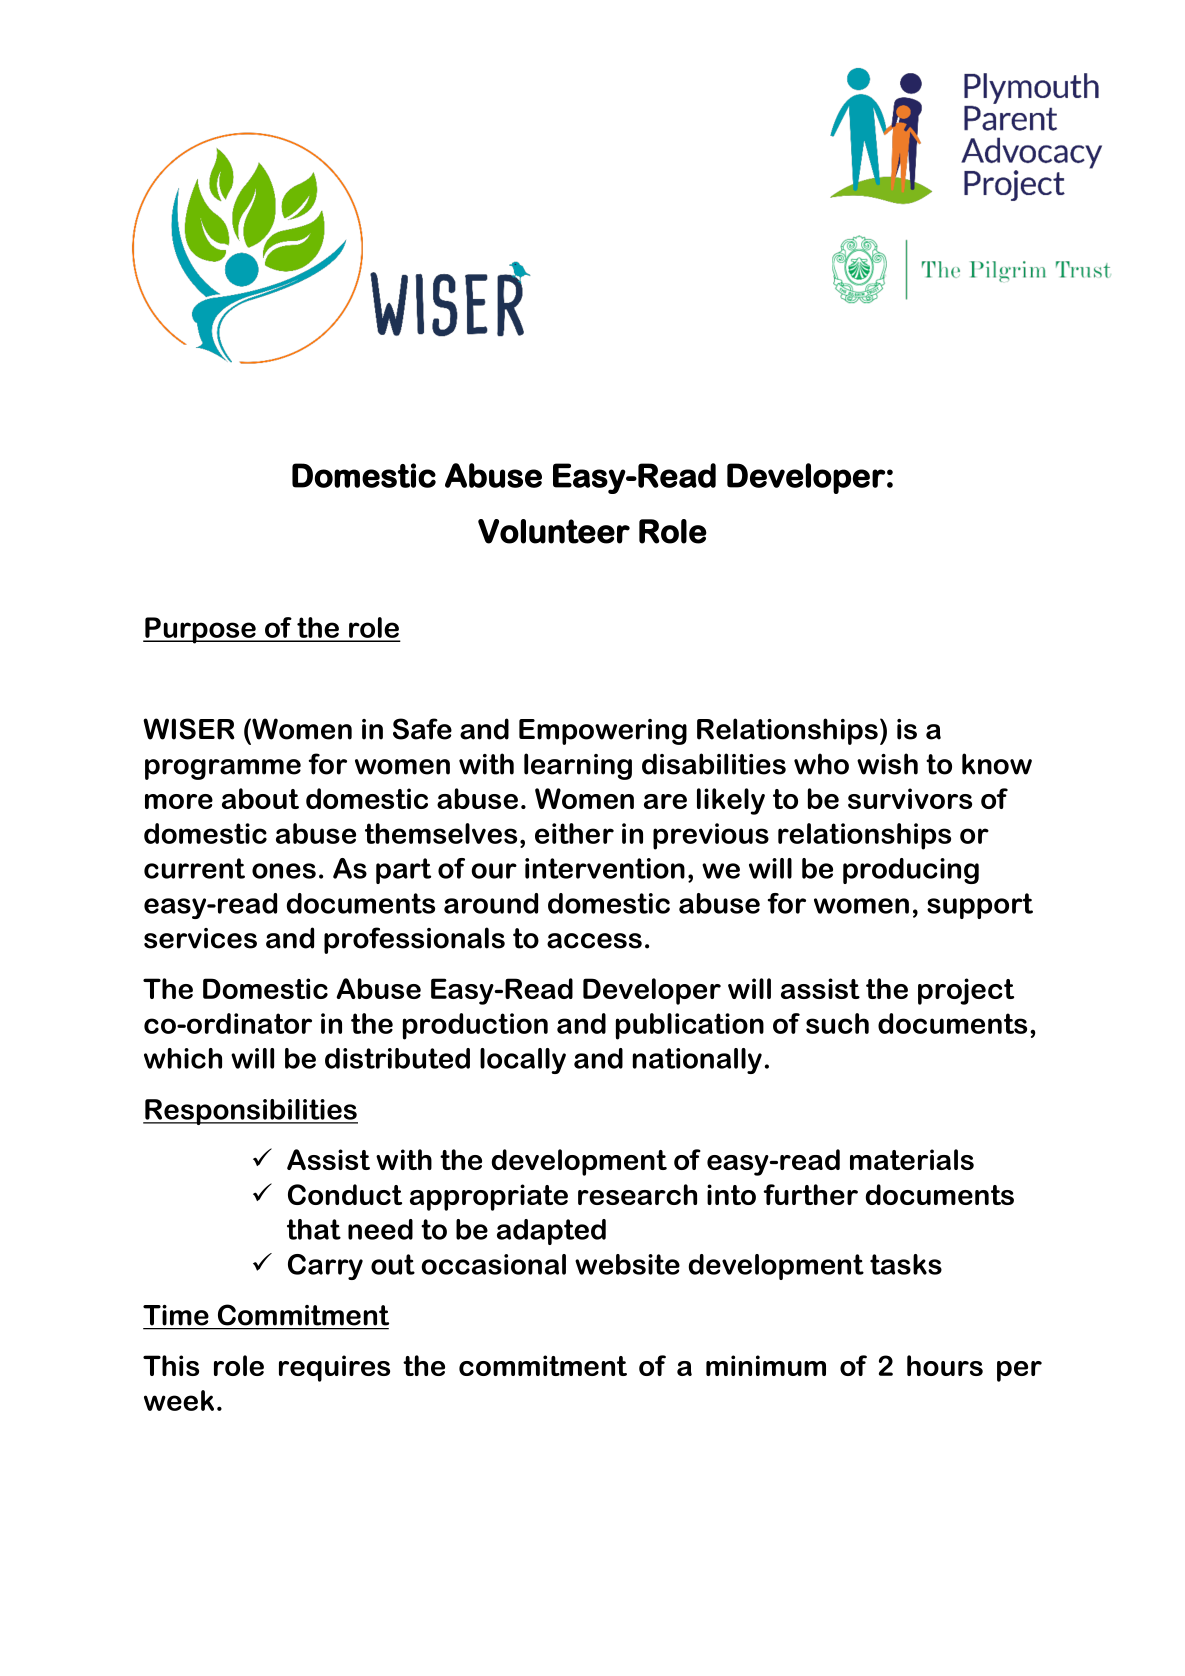 The image size is (1185, 1676). I want to click on Purpose, so click(200, 630).
